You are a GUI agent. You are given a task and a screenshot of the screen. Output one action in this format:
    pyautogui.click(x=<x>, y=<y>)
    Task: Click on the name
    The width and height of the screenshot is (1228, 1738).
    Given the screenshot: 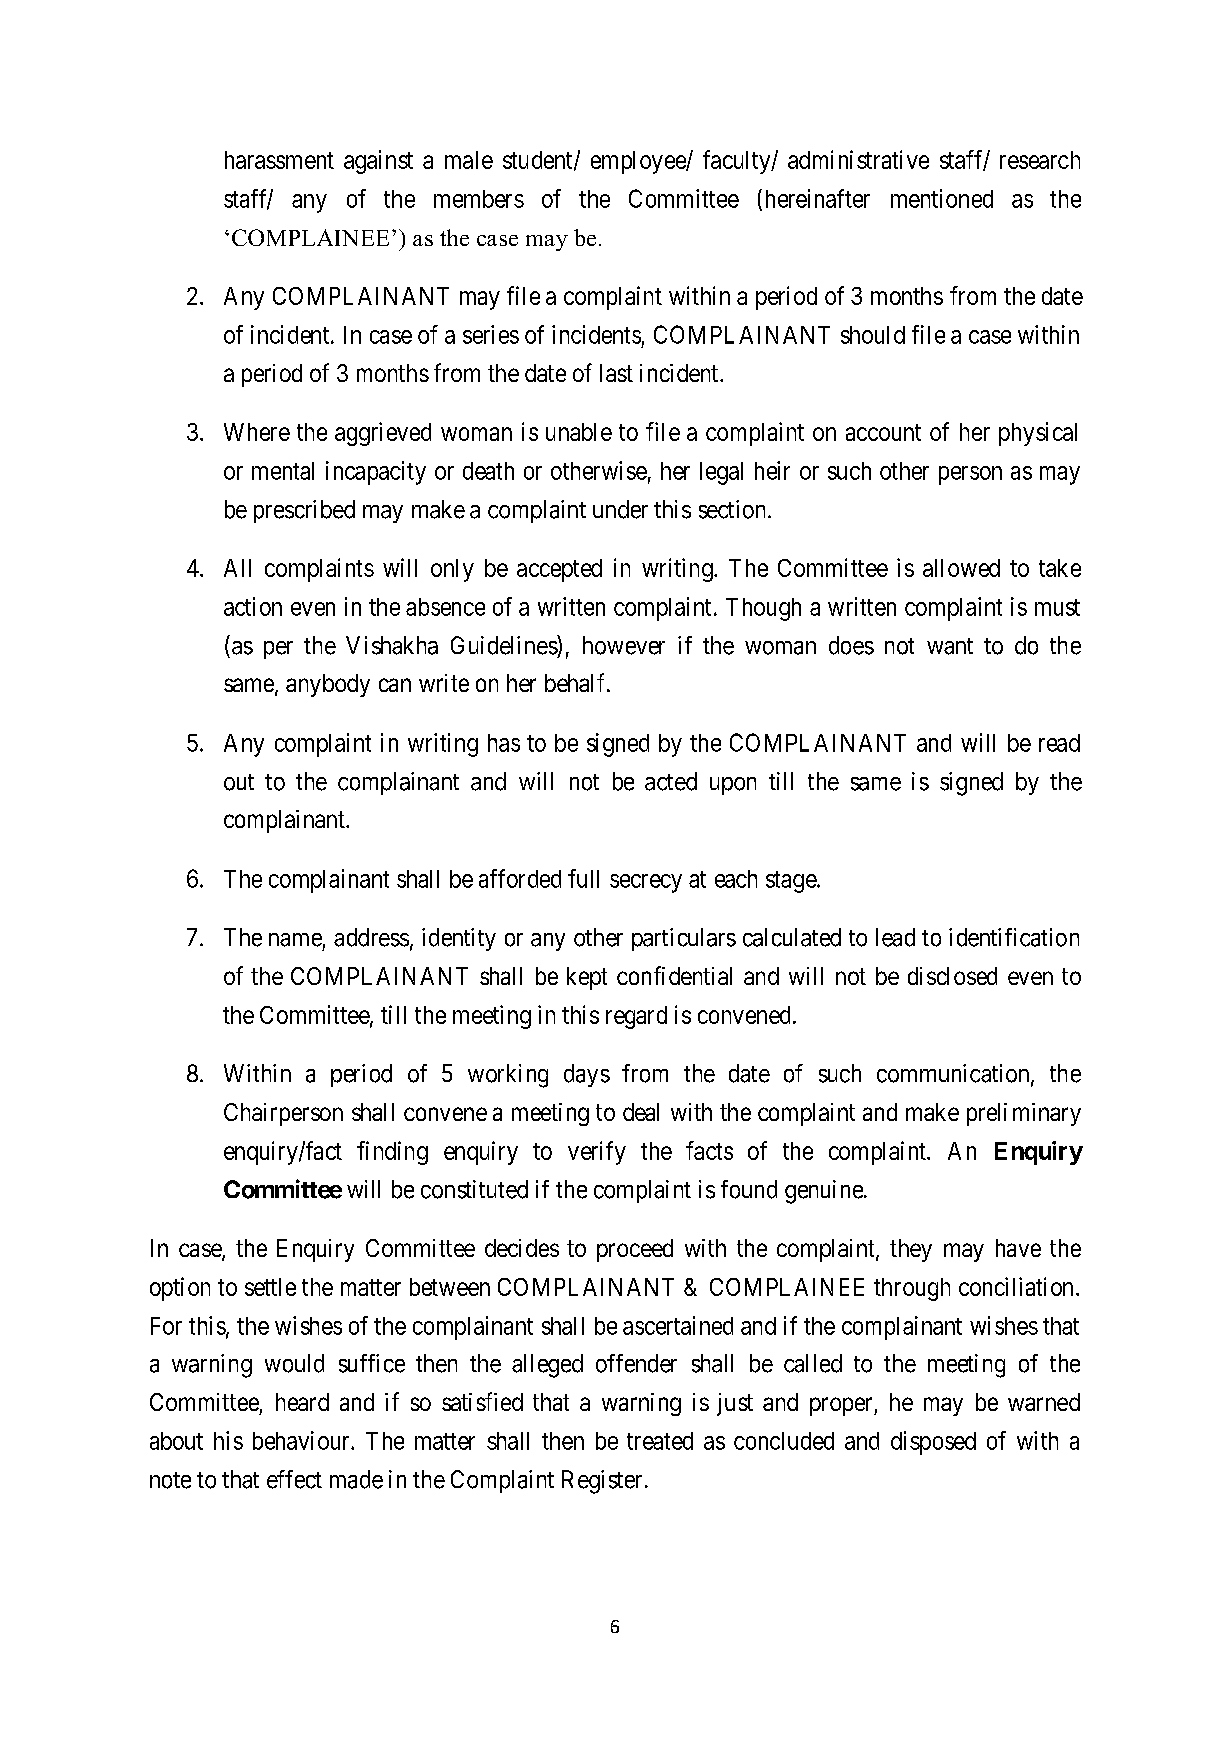 What is the action you would take?
    pyautogui.click(x=295, y=940)
